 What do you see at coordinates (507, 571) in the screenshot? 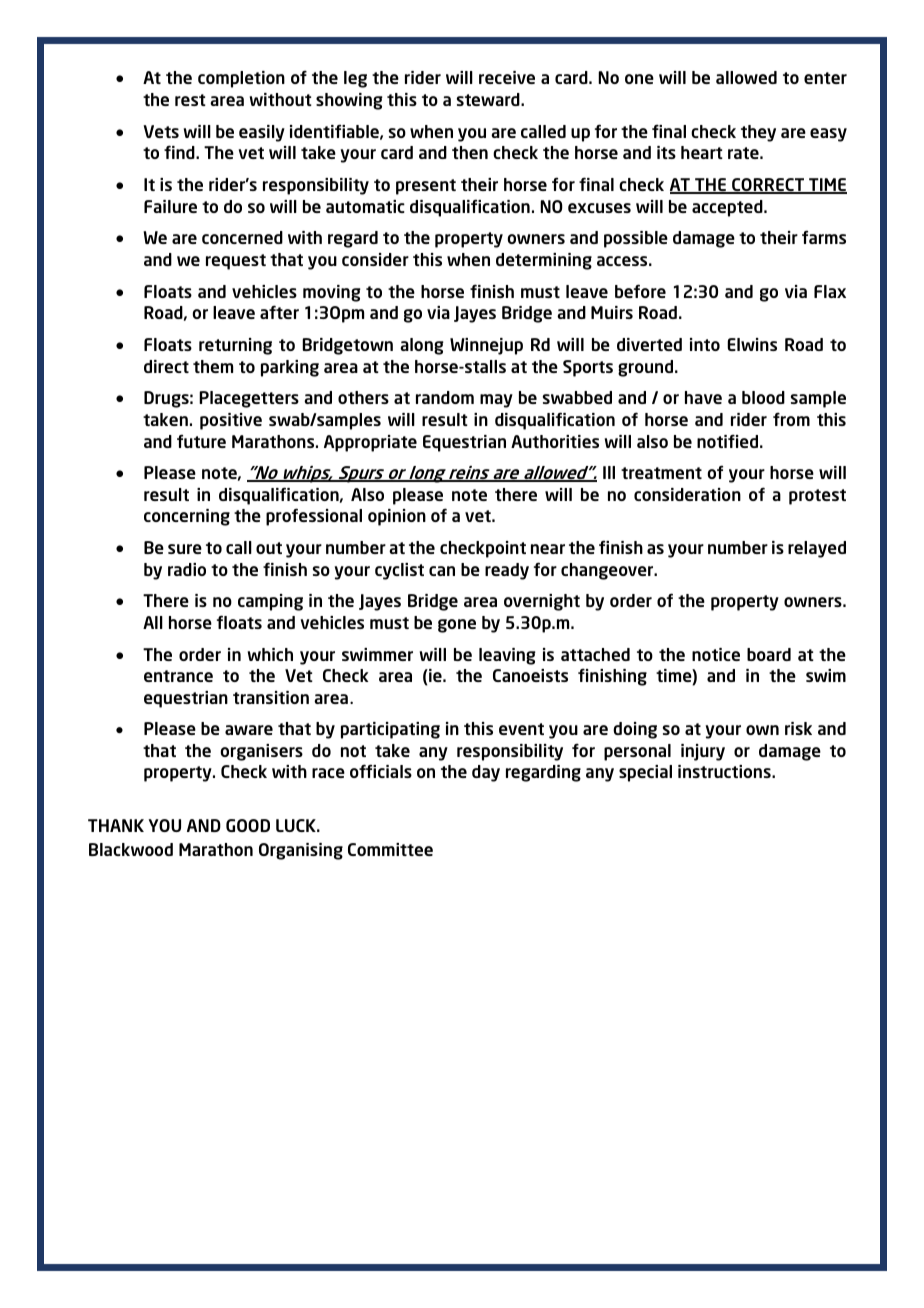
I see `ready` at bounding box center [507, 571].
